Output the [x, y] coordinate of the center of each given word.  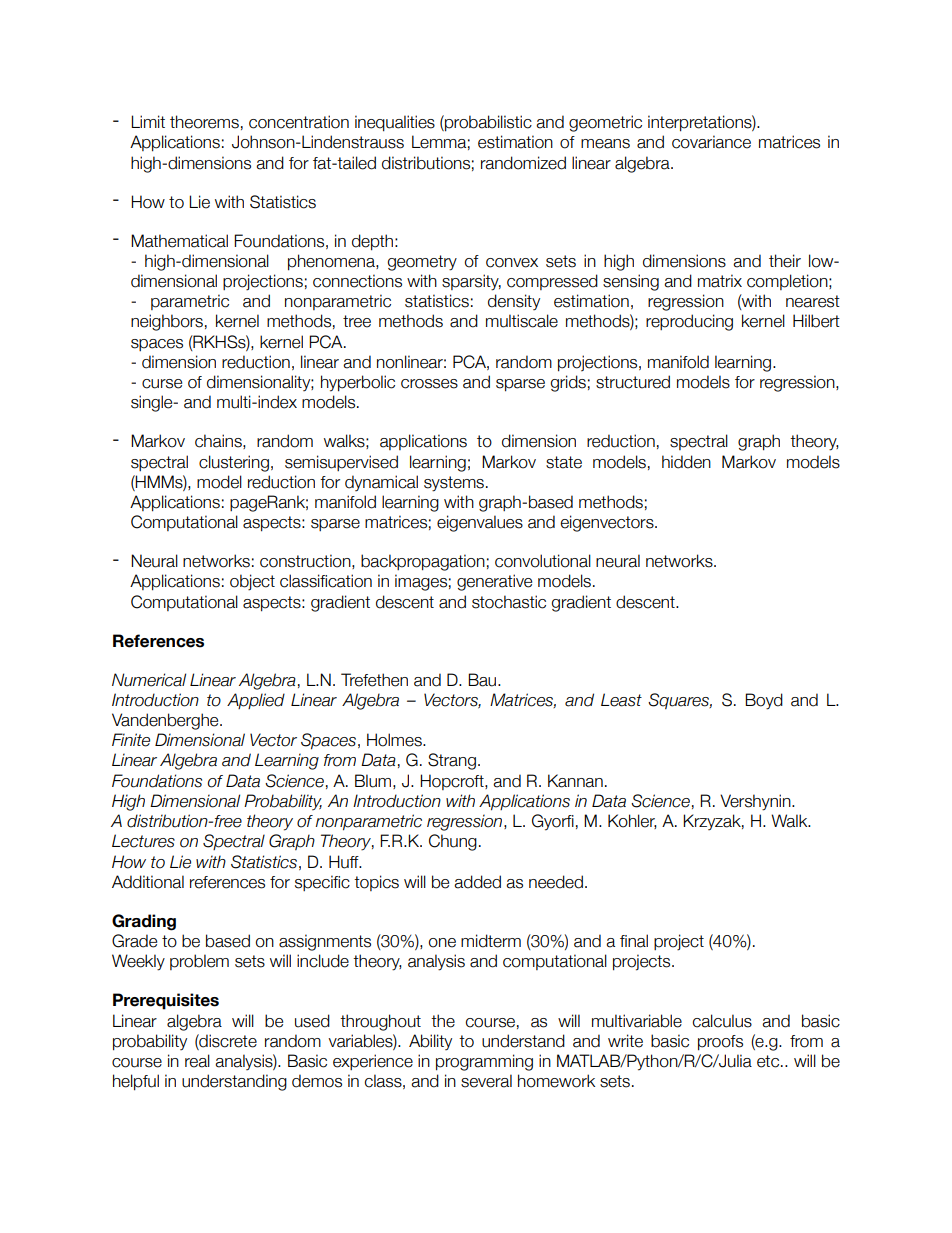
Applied [256, 701]
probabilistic [487, 123]
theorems [204, 122]
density [514, 302]
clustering [234, 463]
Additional [148, 882]
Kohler [632, 821]
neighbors [167, 322]
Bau [483, 680]
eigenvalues [480, 523]
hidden [686, 462]
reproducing [689, 322]
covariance [711, 142]
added [477, 882]
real [197, 1061]
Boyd [764, 701]
